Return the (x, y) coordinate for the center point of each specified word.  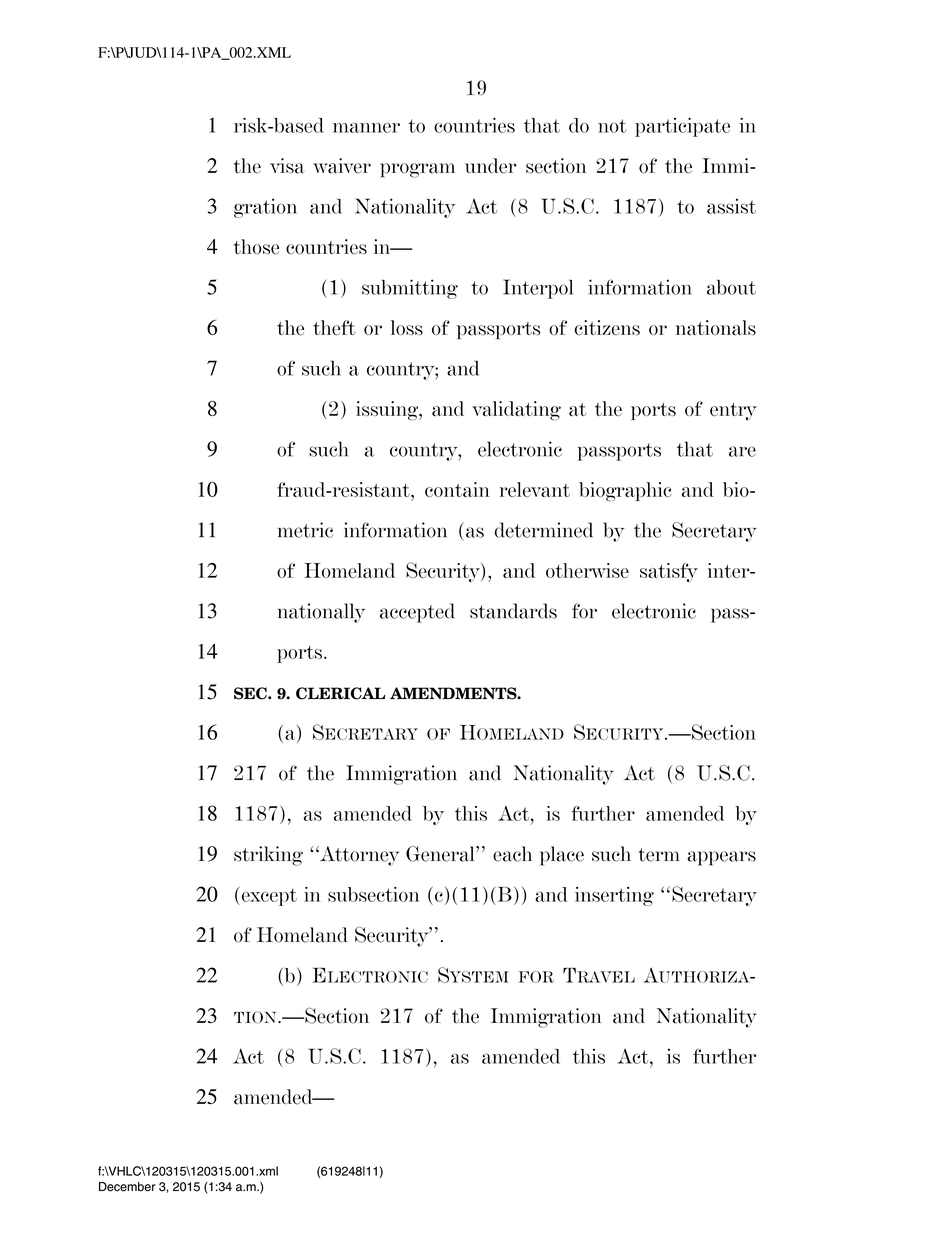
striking (268, 856)
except (268, 897)
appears (722, 858)
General (441, 854)
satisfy (669, 572)
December (127, 1187)
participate (682, 127)
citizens (607, 327)
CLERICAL (340, 693)
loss (407, 327)
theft (334, 328)
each (512, 854)
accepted (417, 613)
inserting (614, 896)
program (417, 170)
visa (287, 166)
